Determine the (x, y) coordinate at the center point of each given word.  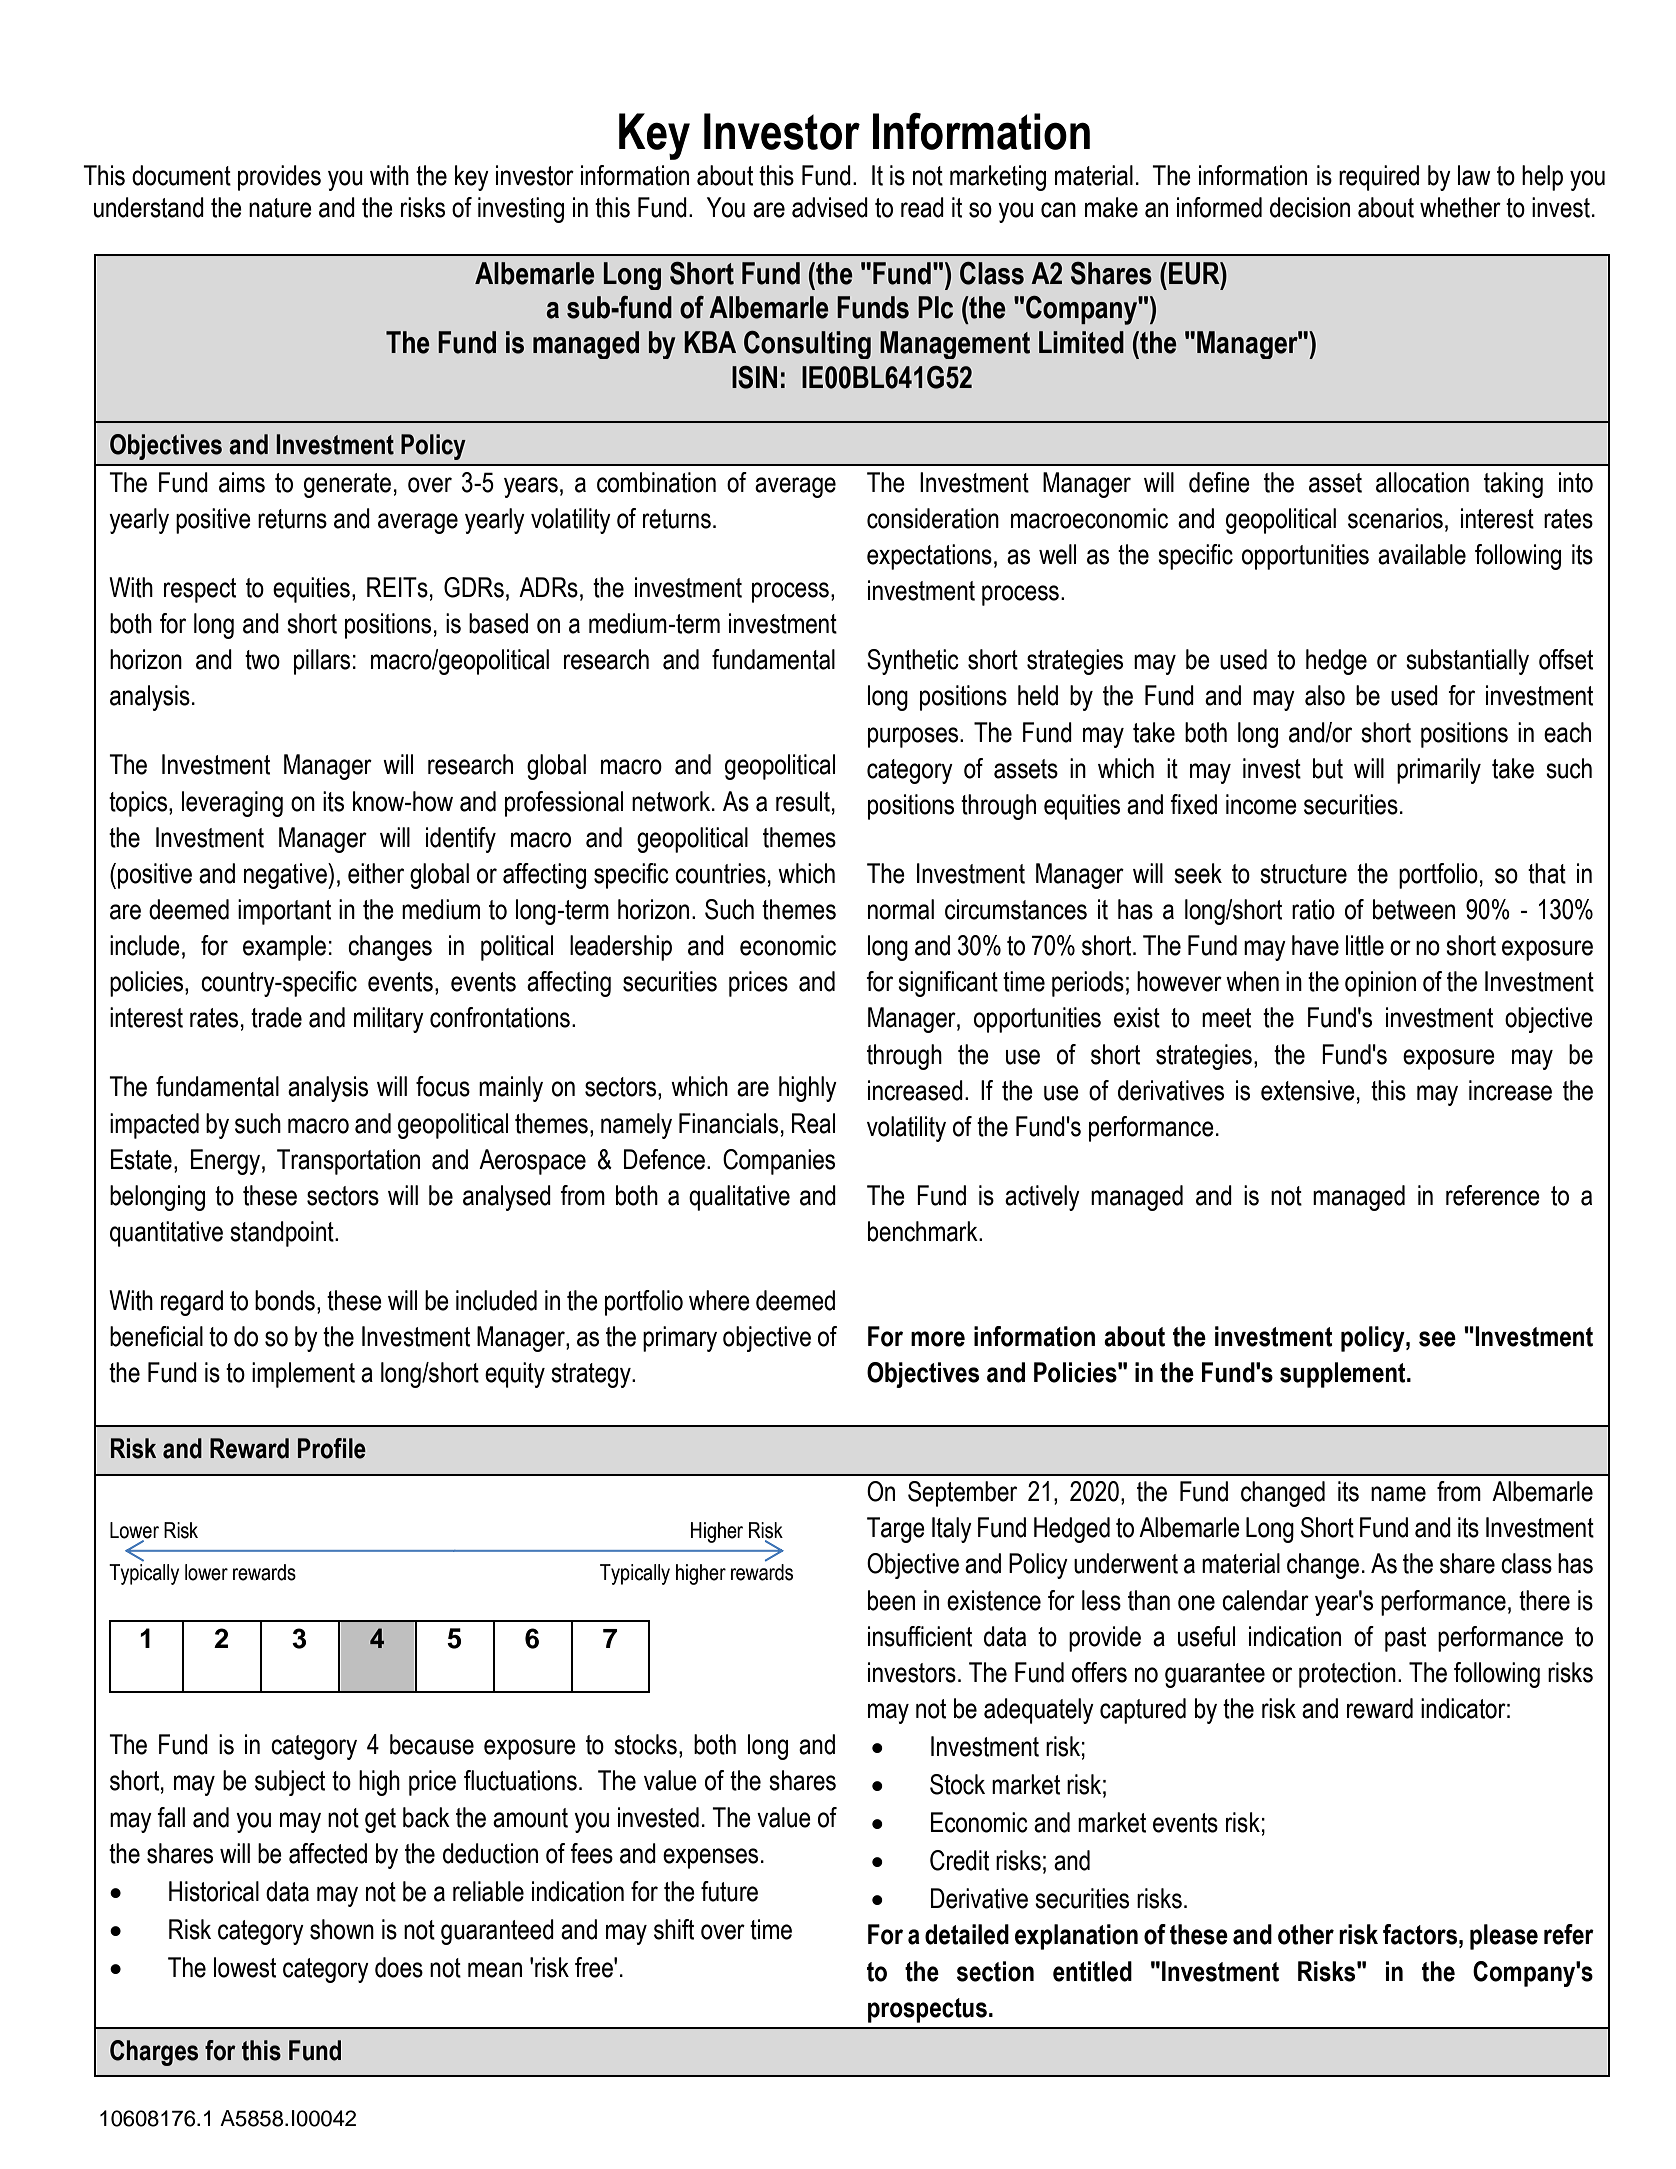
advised (830, 207)
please (1504, 1937)
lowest (245, 1967)
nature (280, 208)
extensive (1308, 1090)
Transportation (348, 1162)
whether (1460, 207)
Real (813, 1123)
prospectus (927, 2010)
